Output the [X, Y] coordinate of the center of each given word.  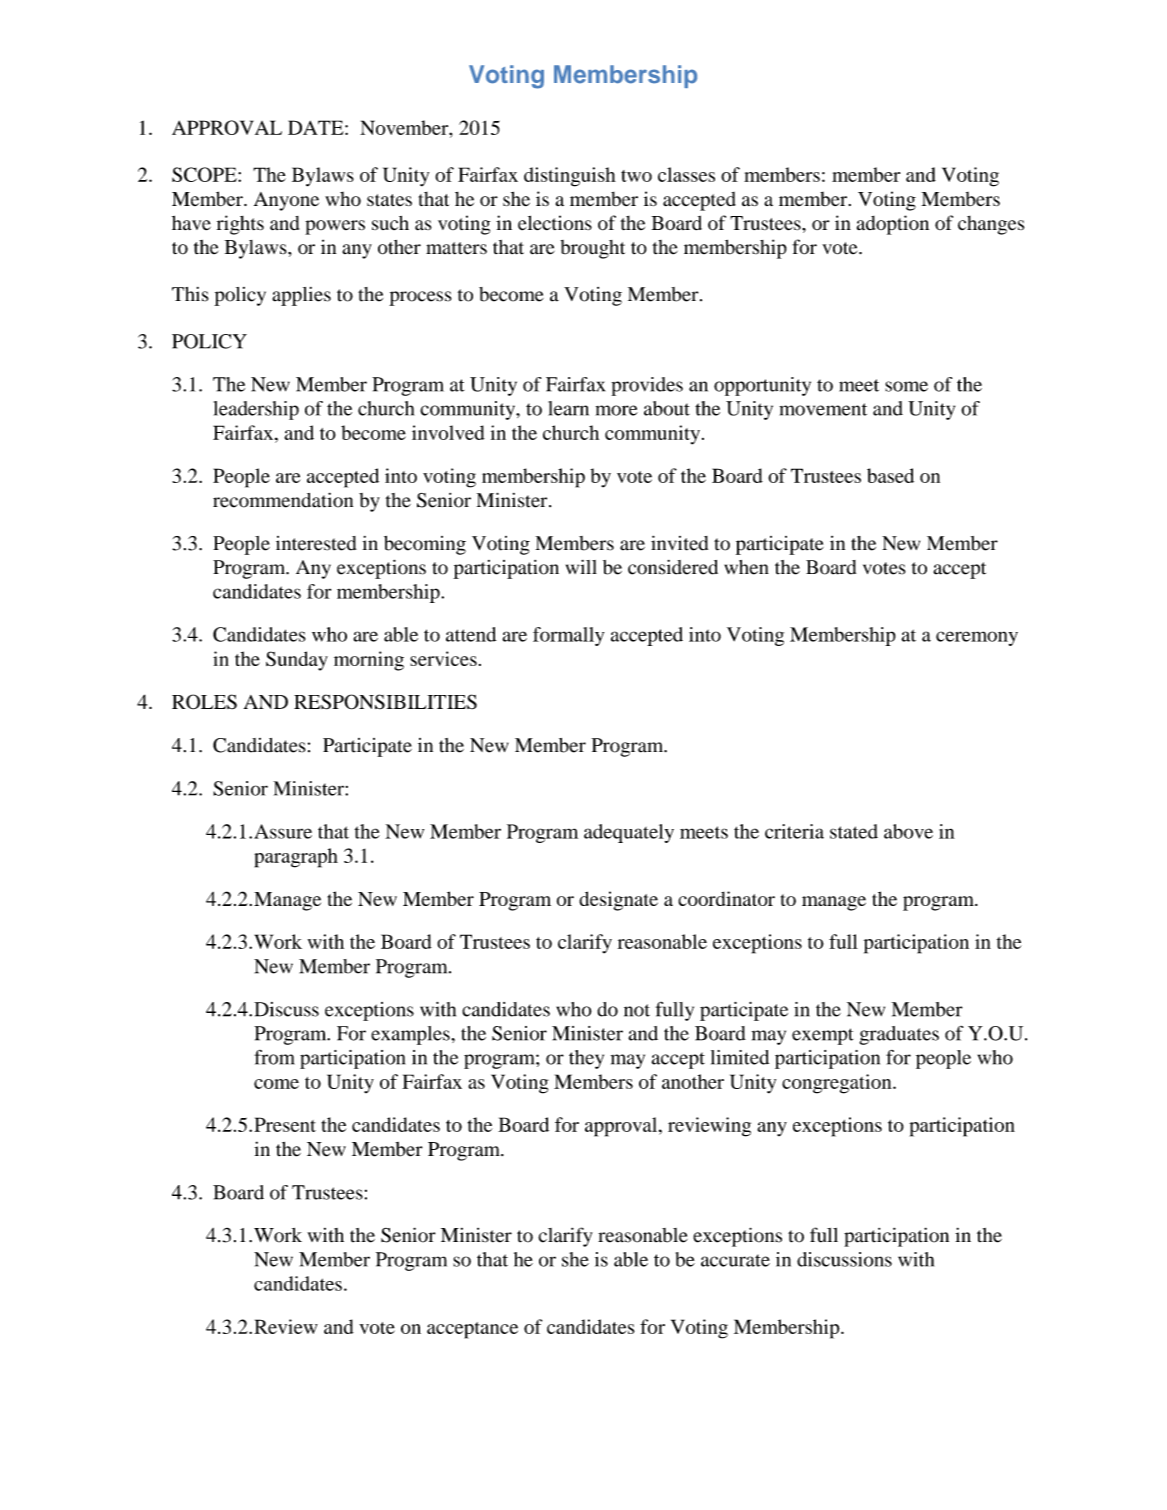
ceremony [977, 638]
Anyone [286, 201]
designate [618, 901]
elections [555, 223]
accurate [735, 1260]
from [274, 1057]
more [617, 410]
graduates [899, 1035]
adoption [893, 225]
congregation [838, 1084]
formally [568, 636]
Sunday [297, 661]
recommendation [283, 500]
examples [411, 1035]
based [890, 475]
